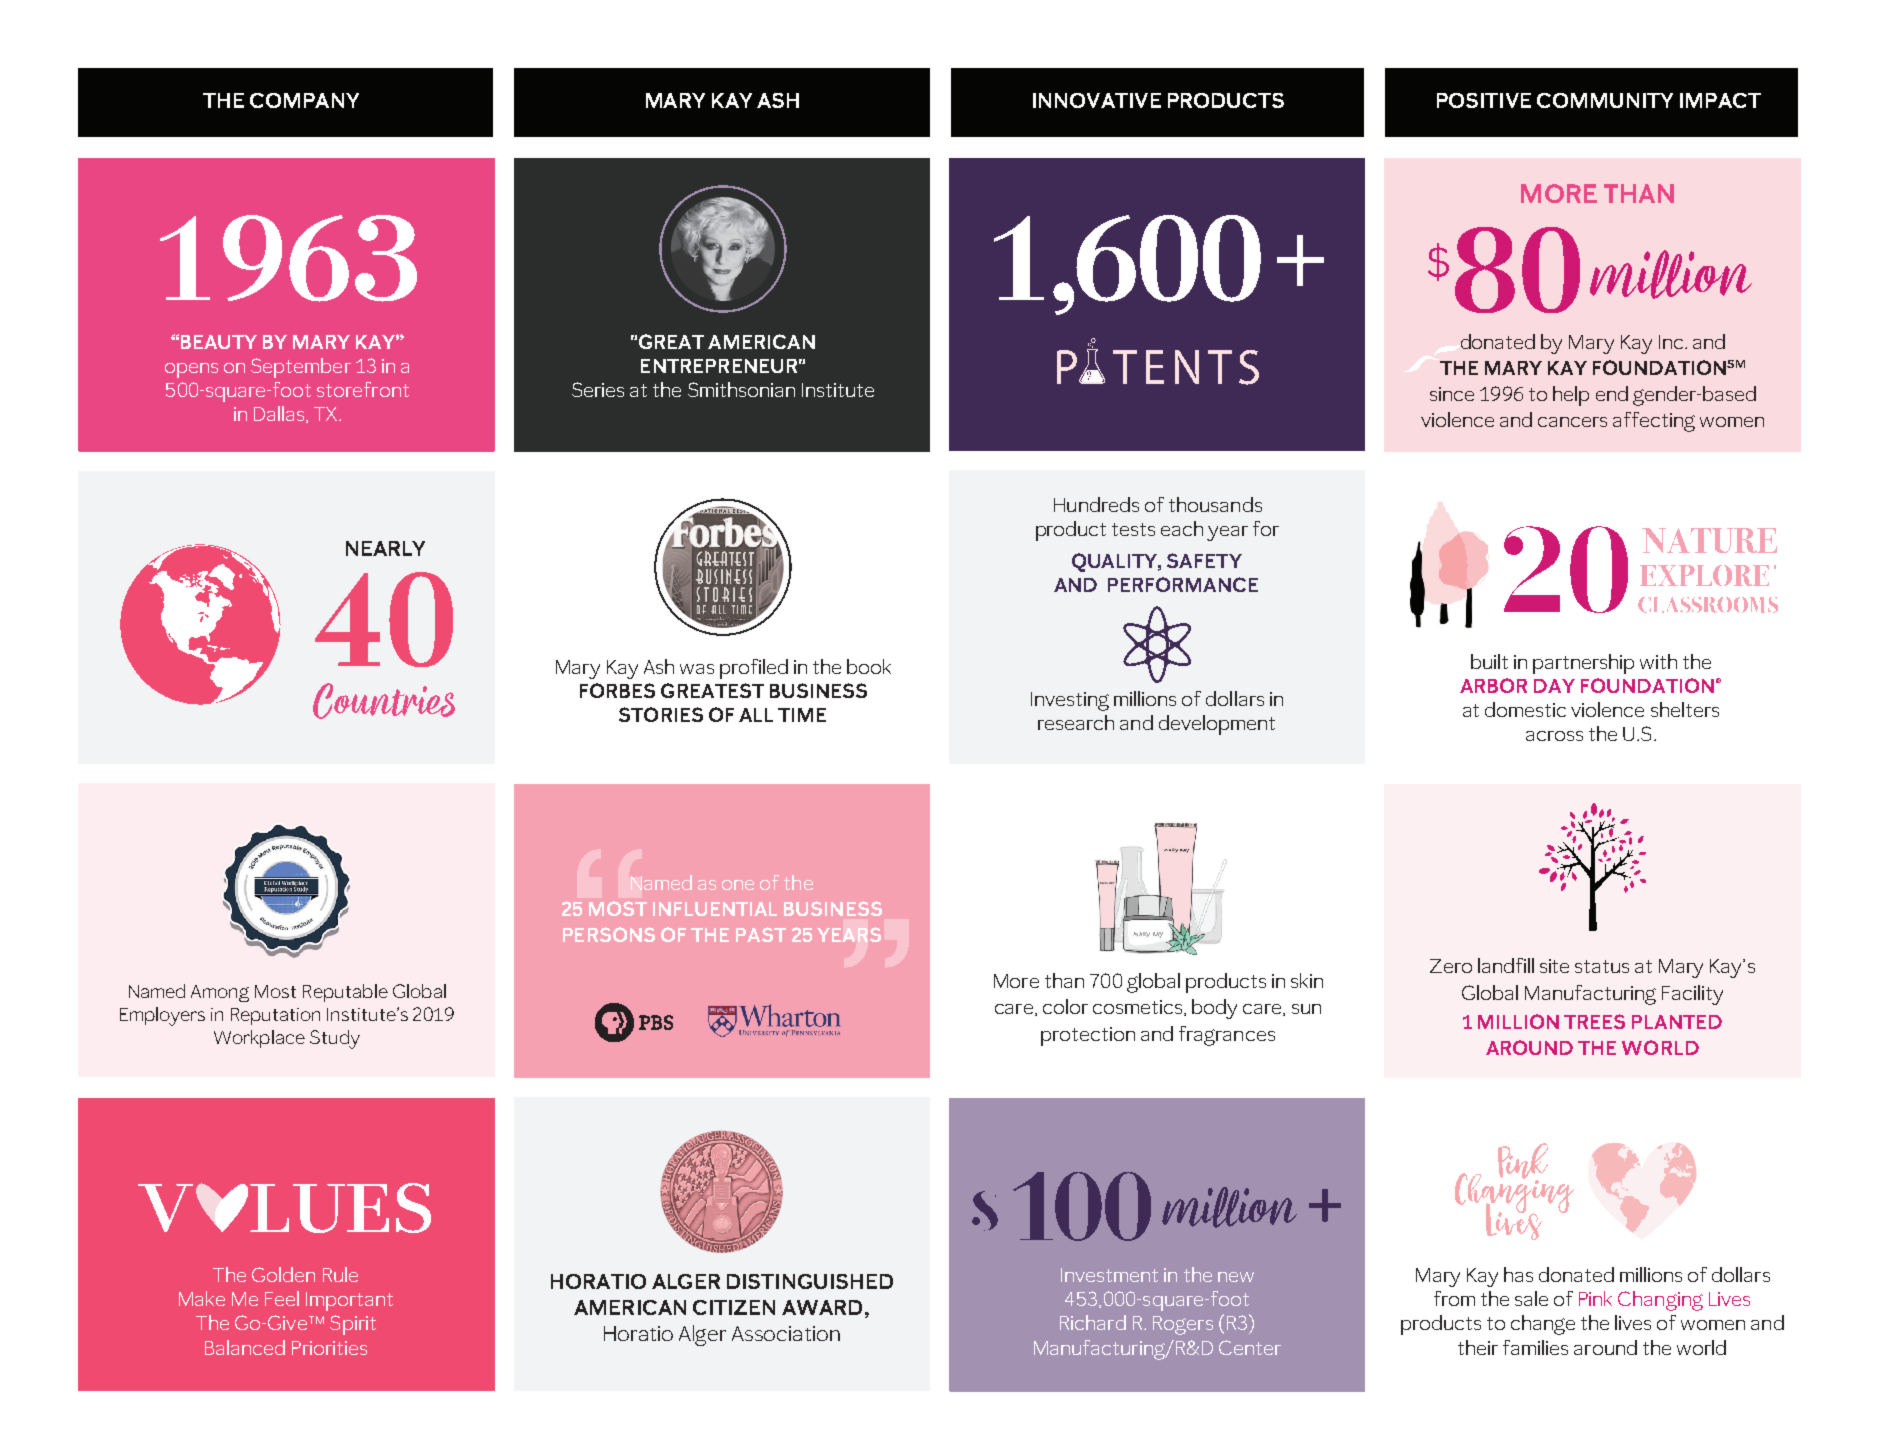  What do you see at coordinates (1572, 422) in the screenshot?
I see `cancers` at bounding box center [1572, 422].
